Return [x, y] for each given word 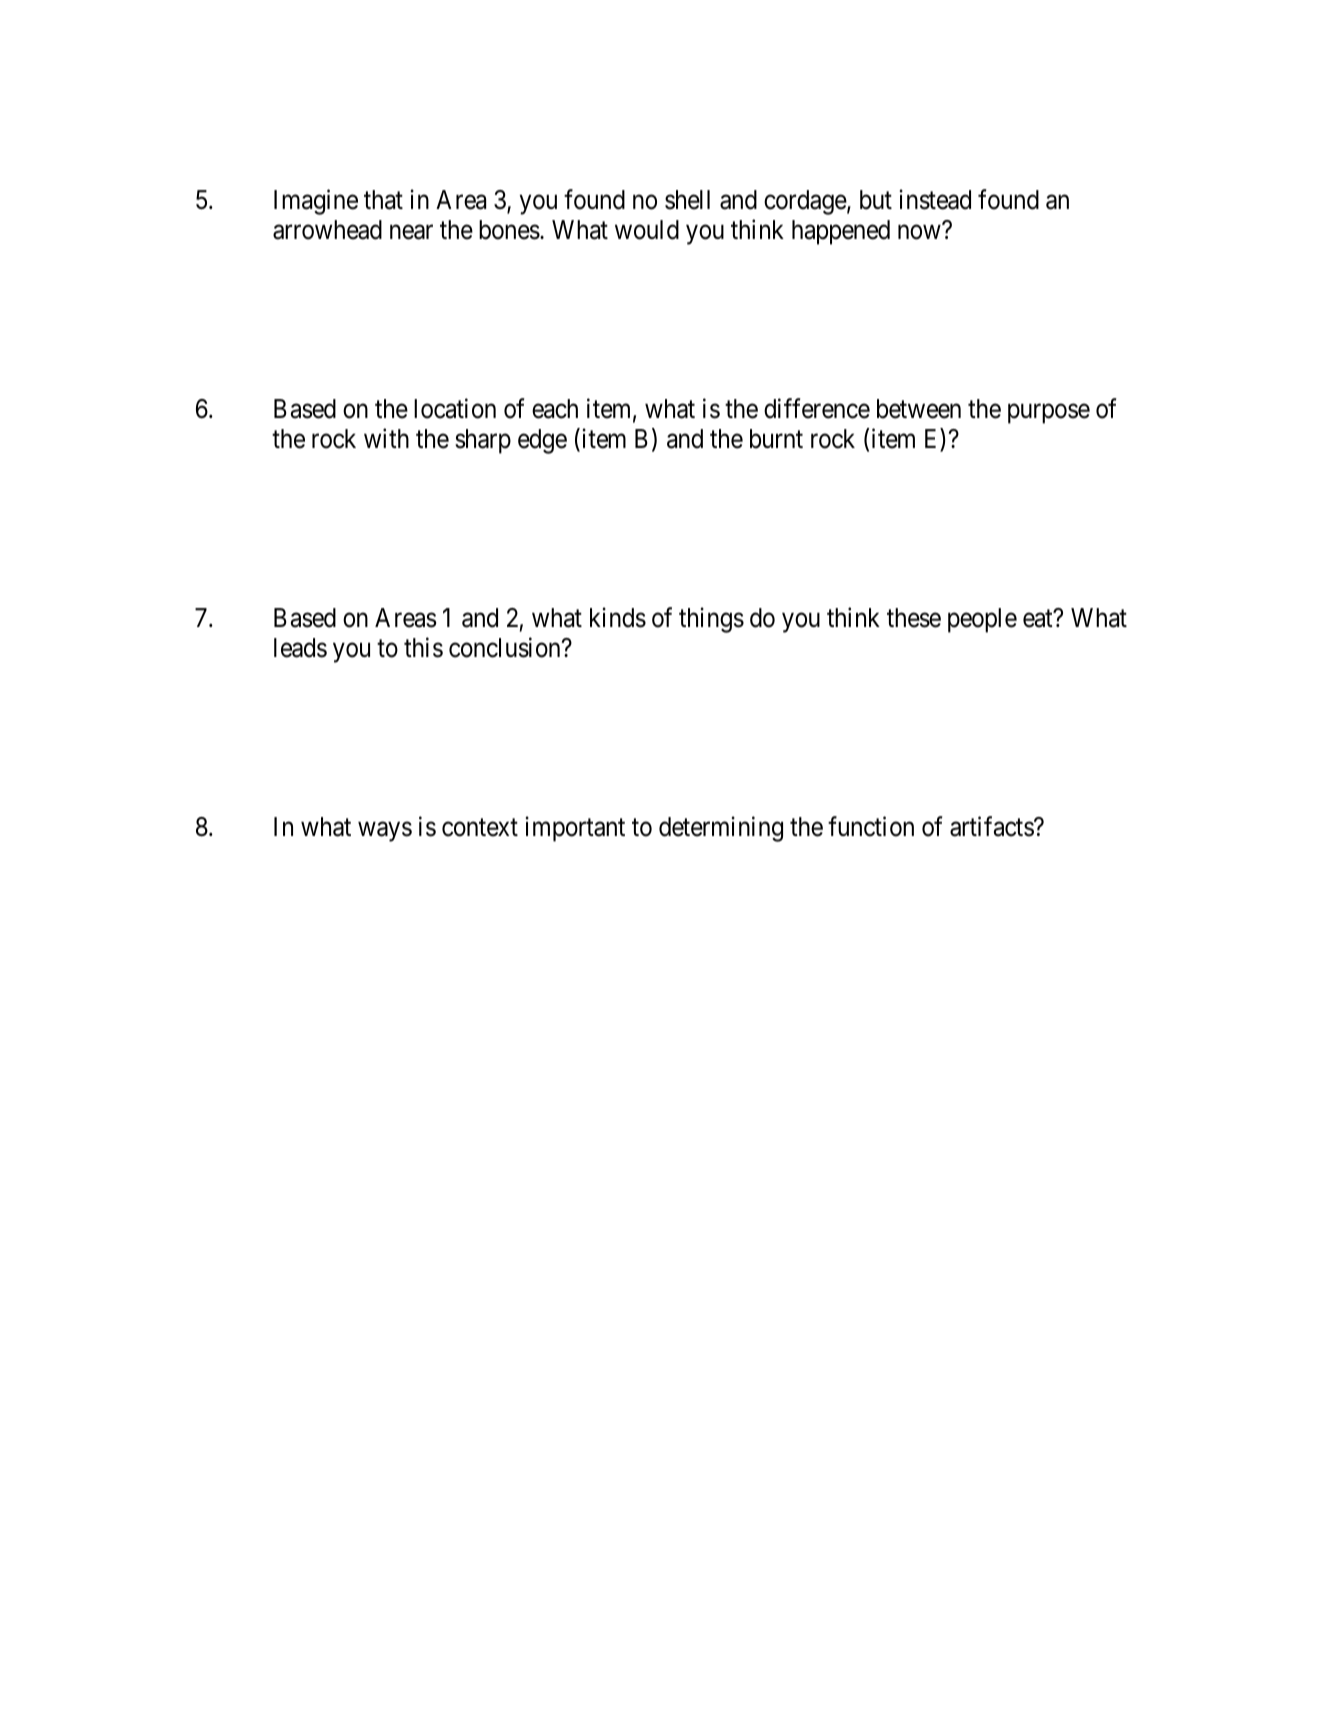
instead [935, 199]
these [914, 618]
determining [721, 829]
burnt [776, 439]
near [411, 232]
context [480, 828]
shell [687, 200]
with [386, 438]
